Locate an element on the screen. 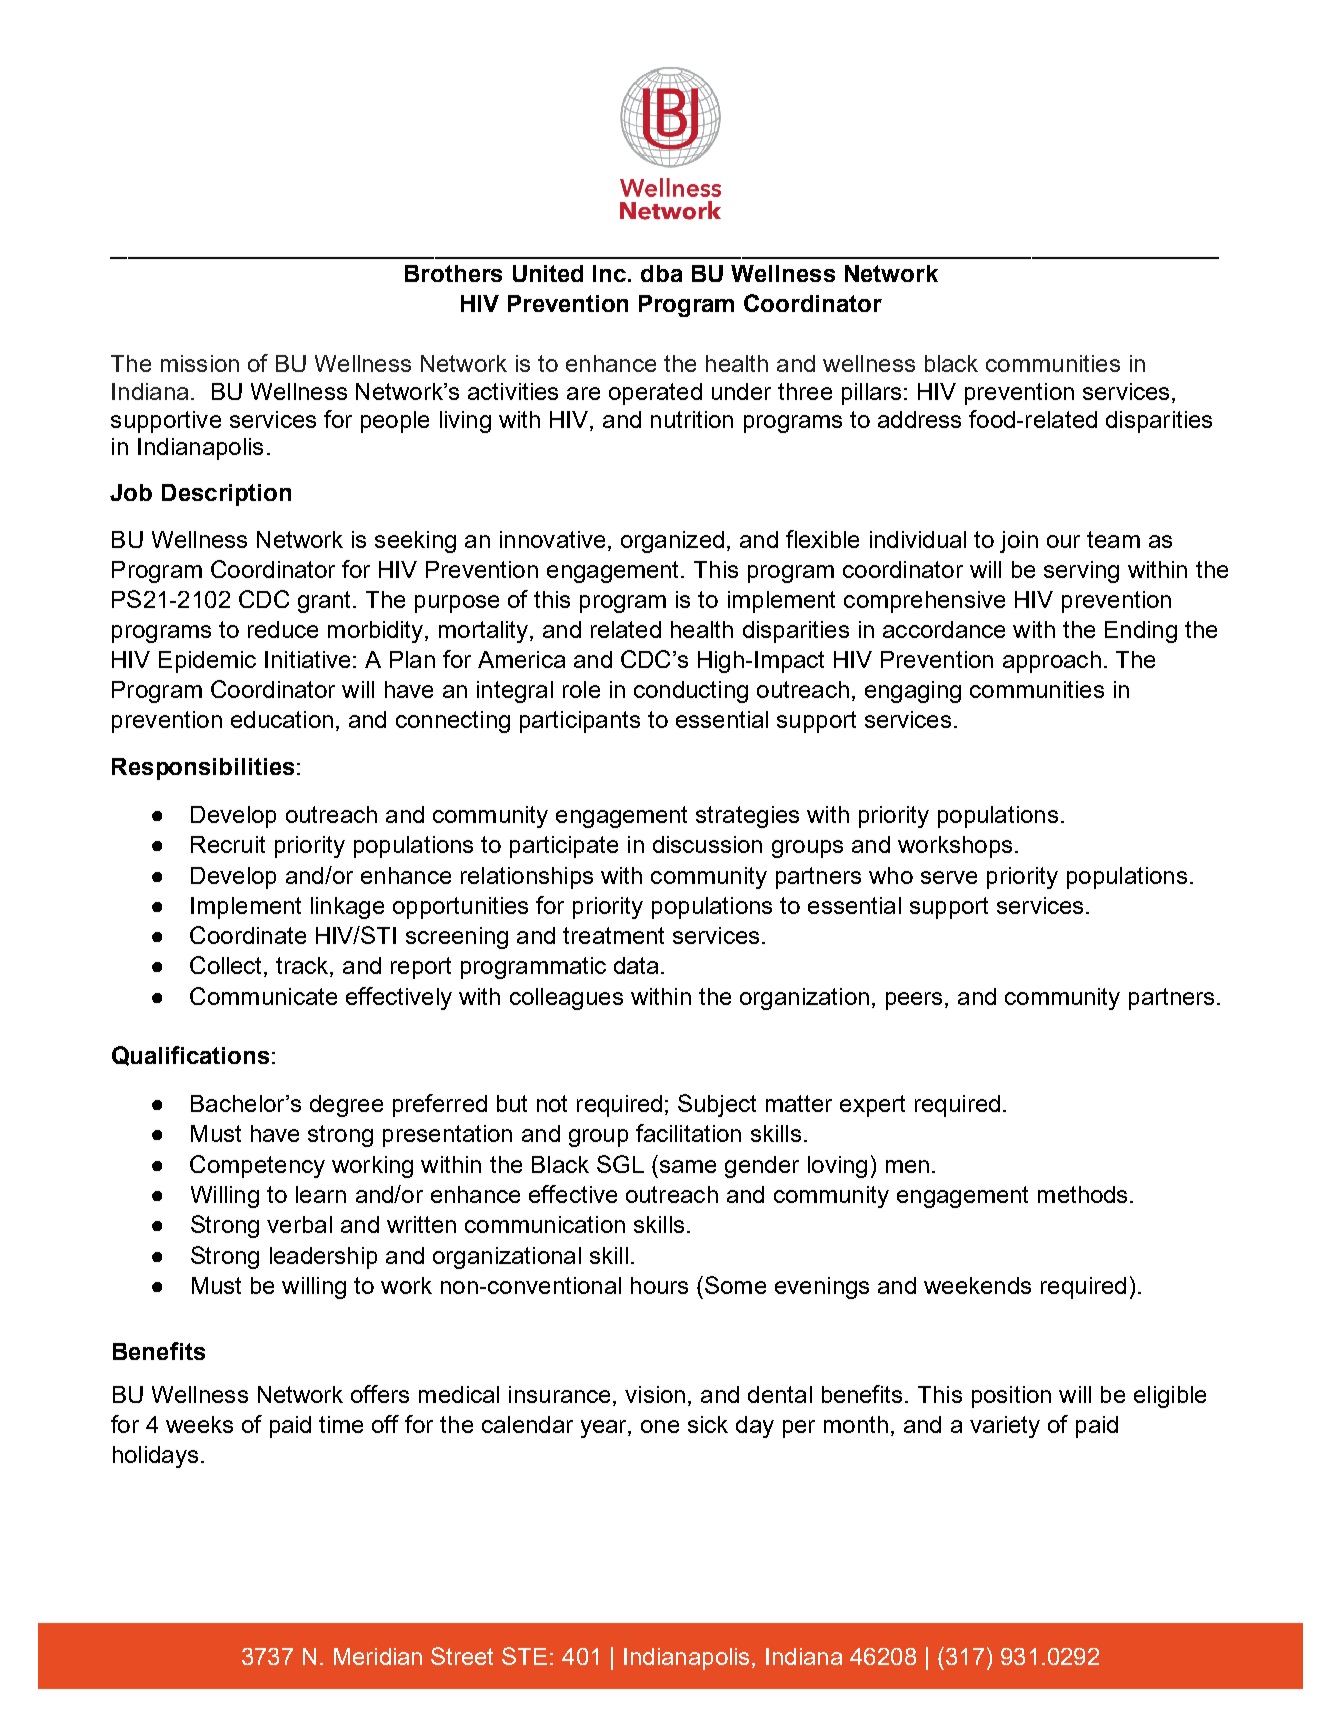 This screenshot has width=1341, height=1736. Meridian is located at coordinates (378, 1656).
